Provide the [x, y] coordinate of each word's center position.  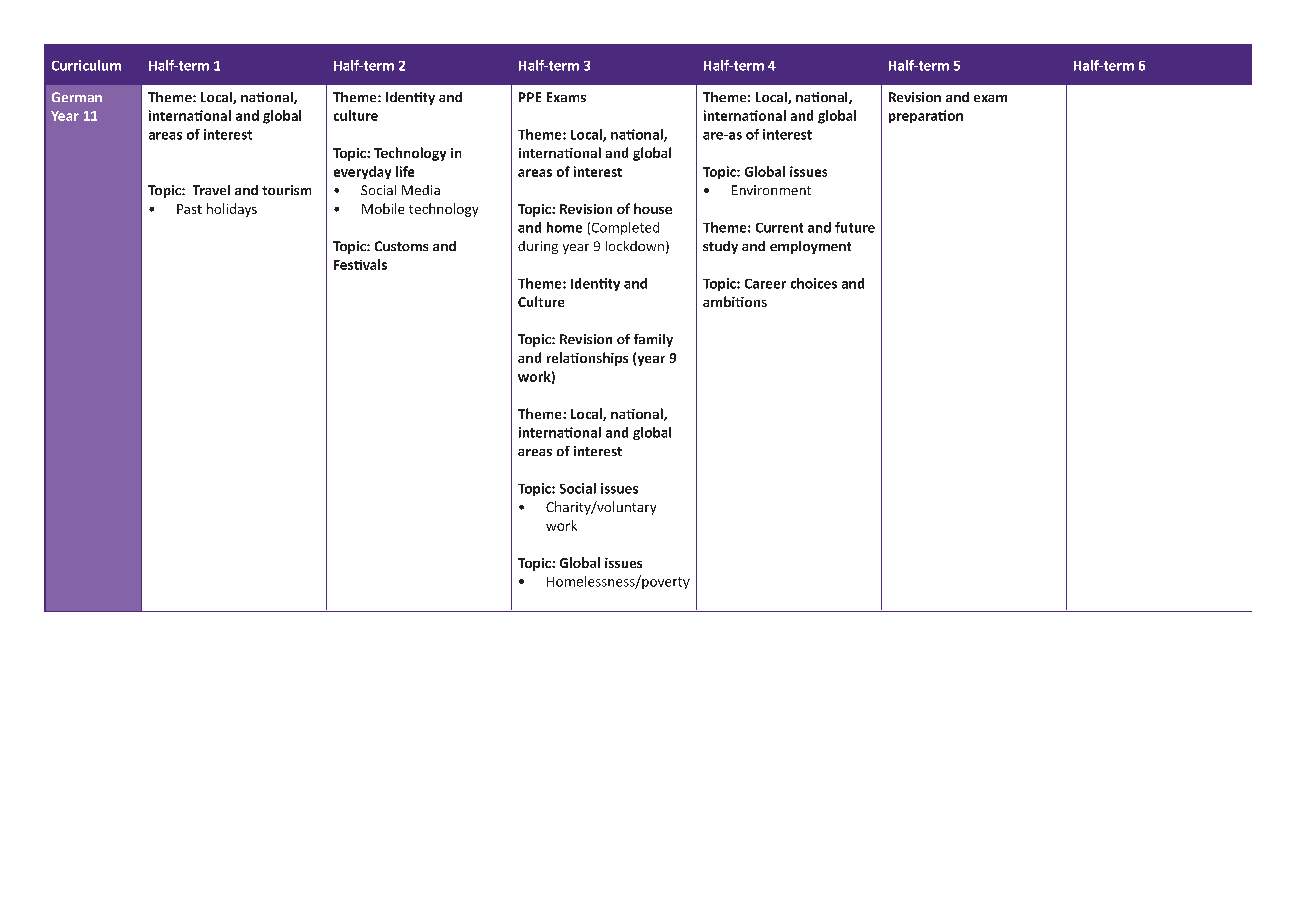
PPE [530, 97]
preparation [926, 116]
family [653, 340]
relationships [587, 359]
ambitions [735, 301]
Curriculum [86, 65]
